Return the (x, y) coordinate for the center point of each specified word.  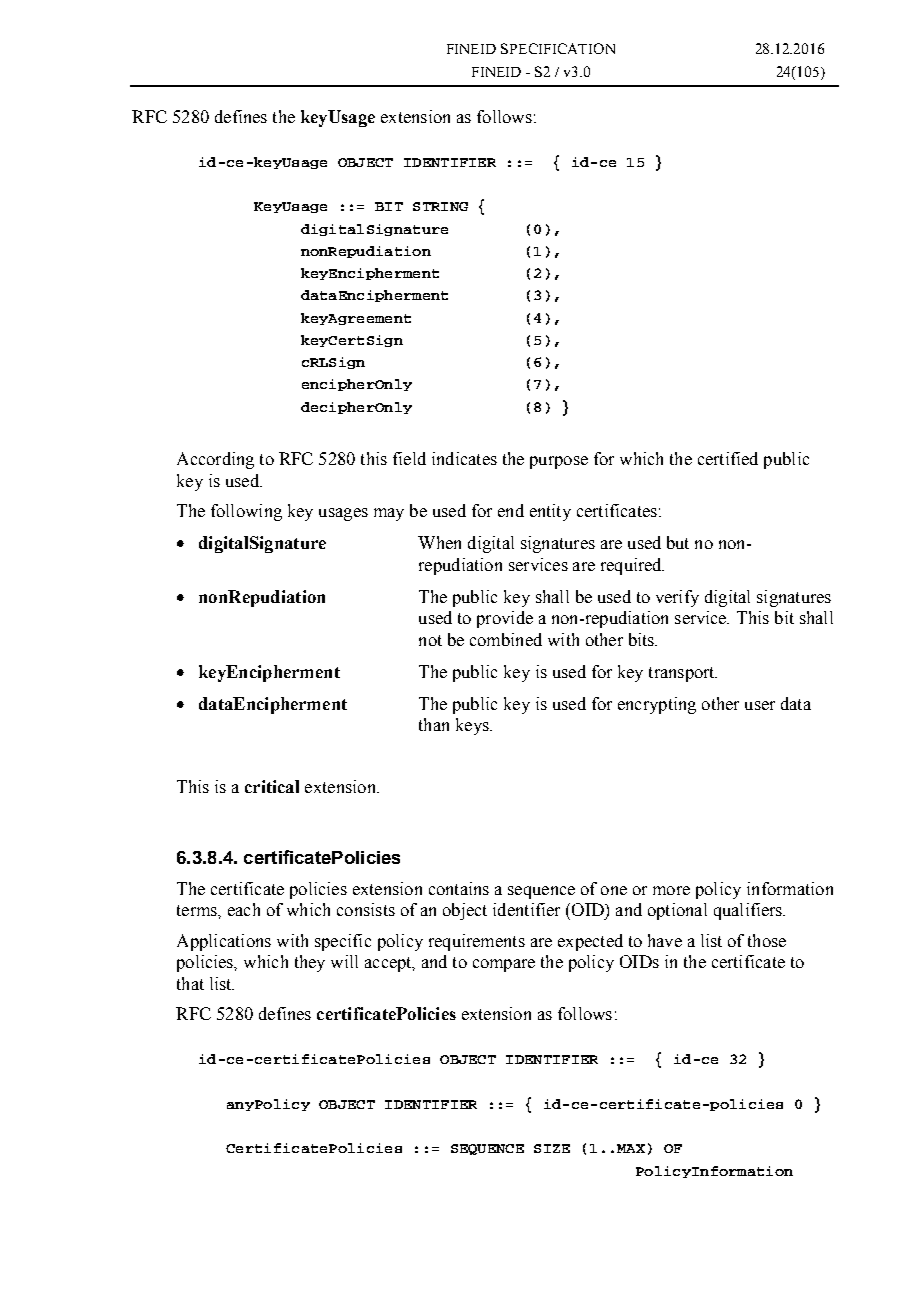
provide (505, 619)
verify (677, 598)
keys (473, 726)
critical (272, 786)
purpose (559, 462)
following (246, 512)
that (190, 983)
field (409, 458)
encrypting (657, 705)
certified (728, 458)
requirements (477, 942)
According (215, 460)
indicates (464, 458)
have (665, 940)
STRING (440, 206)
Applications (224, 942)
